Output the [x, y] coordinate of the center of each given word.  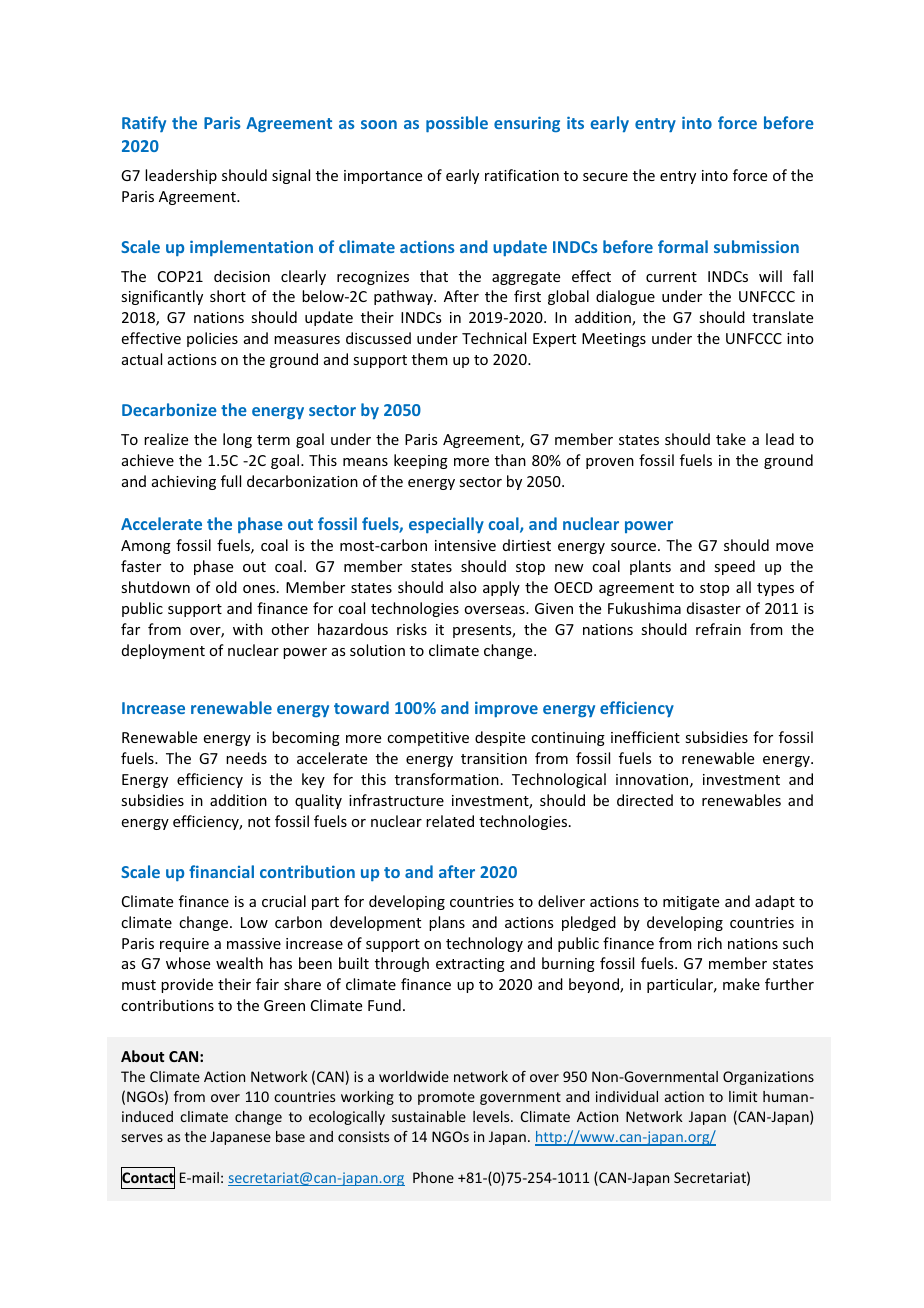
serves [142, 1138]
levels [492, 1116]
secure [605, 177]
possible [457, 124]
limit [743, 1096]
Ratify [144, 124]
